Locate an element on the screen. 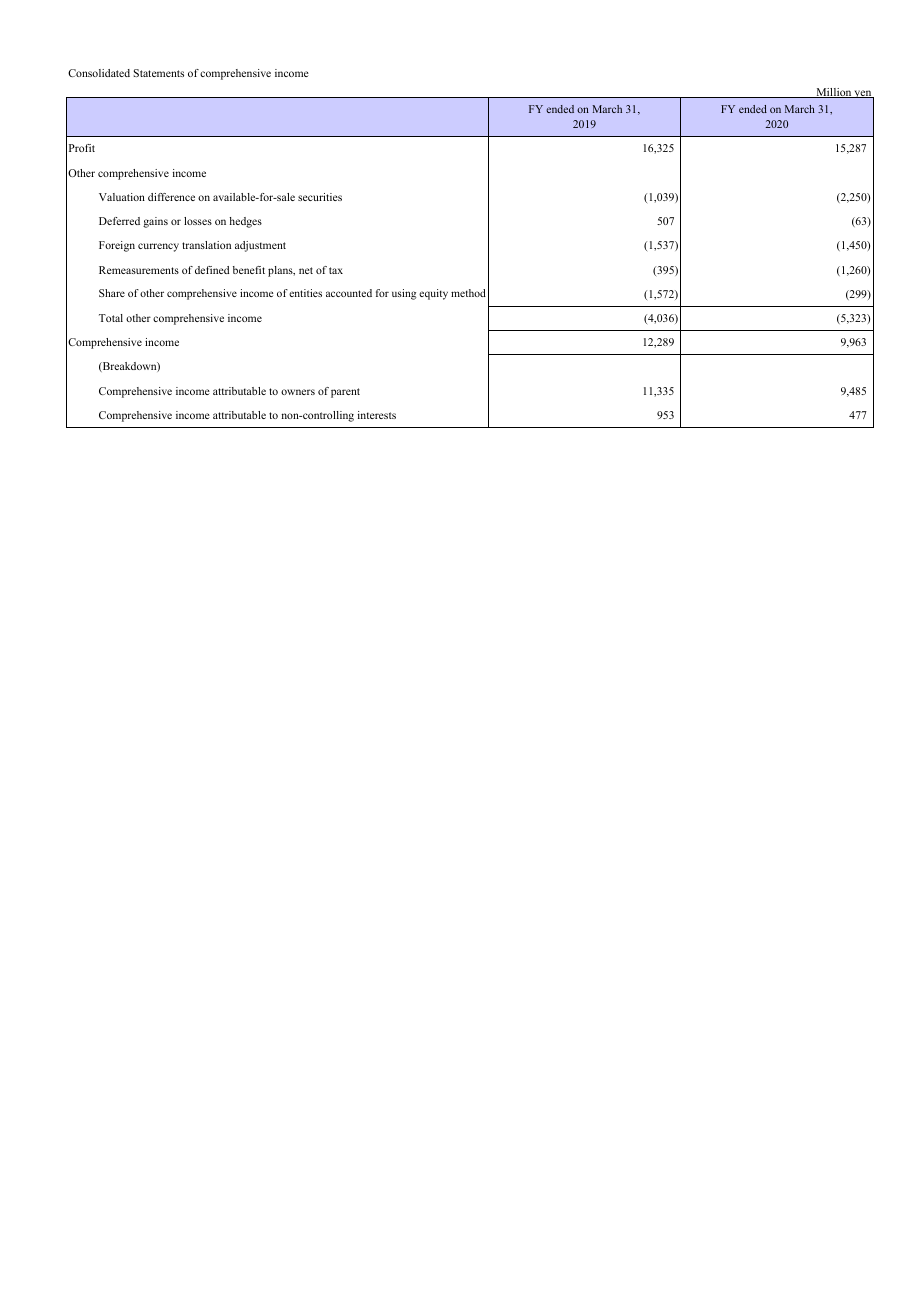  Million is located at coordinates (833, 93).
